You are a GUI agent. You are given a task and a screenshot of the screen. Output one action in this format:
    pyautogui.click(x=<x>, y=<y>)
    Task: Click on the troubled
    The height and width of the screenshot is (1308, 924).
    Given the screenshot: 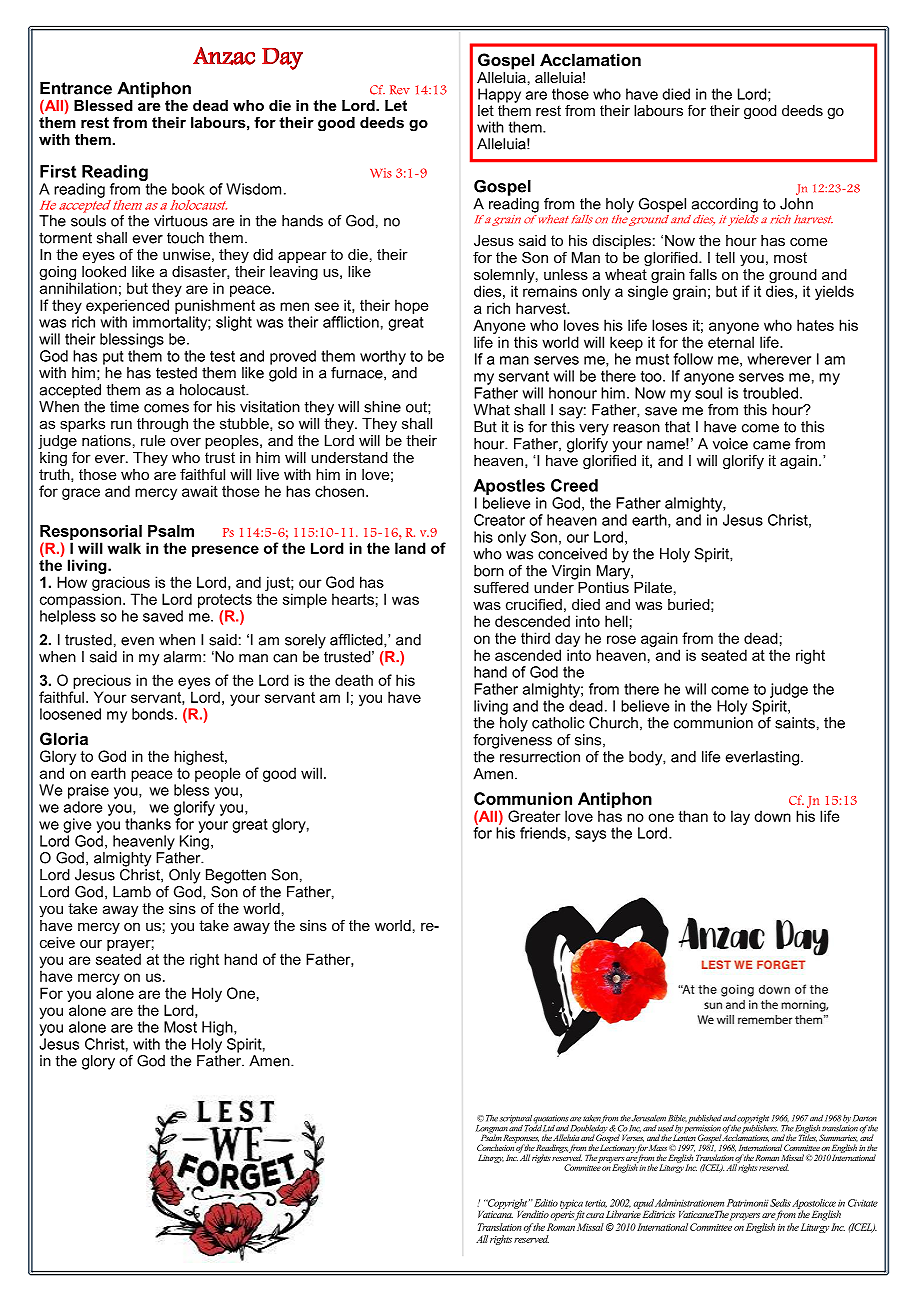 What is the action you would take?
    pyautogui.click(x=772, y=393)
